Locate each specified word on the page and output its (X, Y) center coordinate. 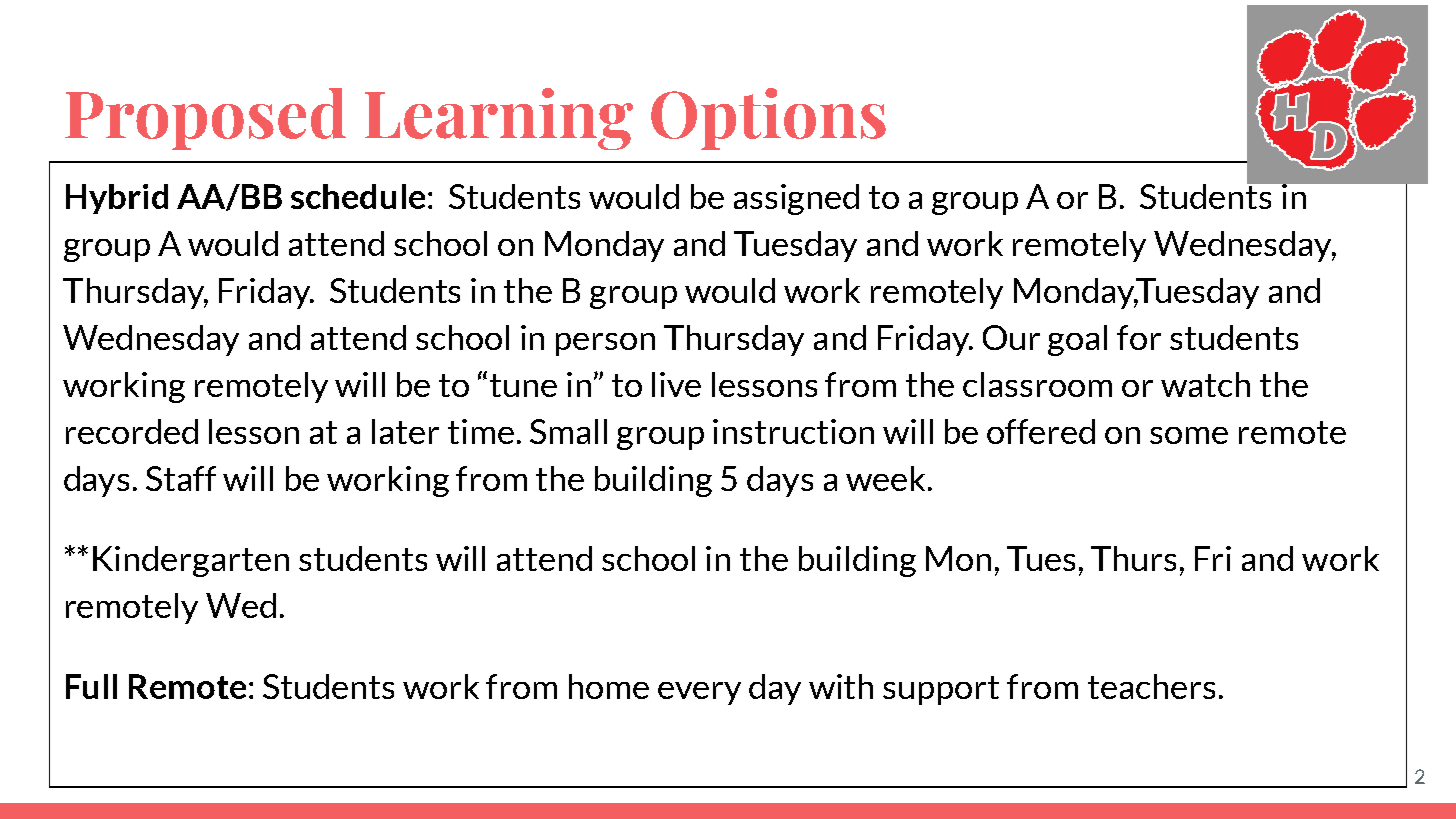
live (676, 384)
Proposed (205, 119)
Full (91, 686)
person (605, 344)
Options (768, 119)
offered (1041, 431)
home (609, 686)
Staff (181, 478)
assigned (796, 199)
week (885, 478)
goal (1077, 340)
